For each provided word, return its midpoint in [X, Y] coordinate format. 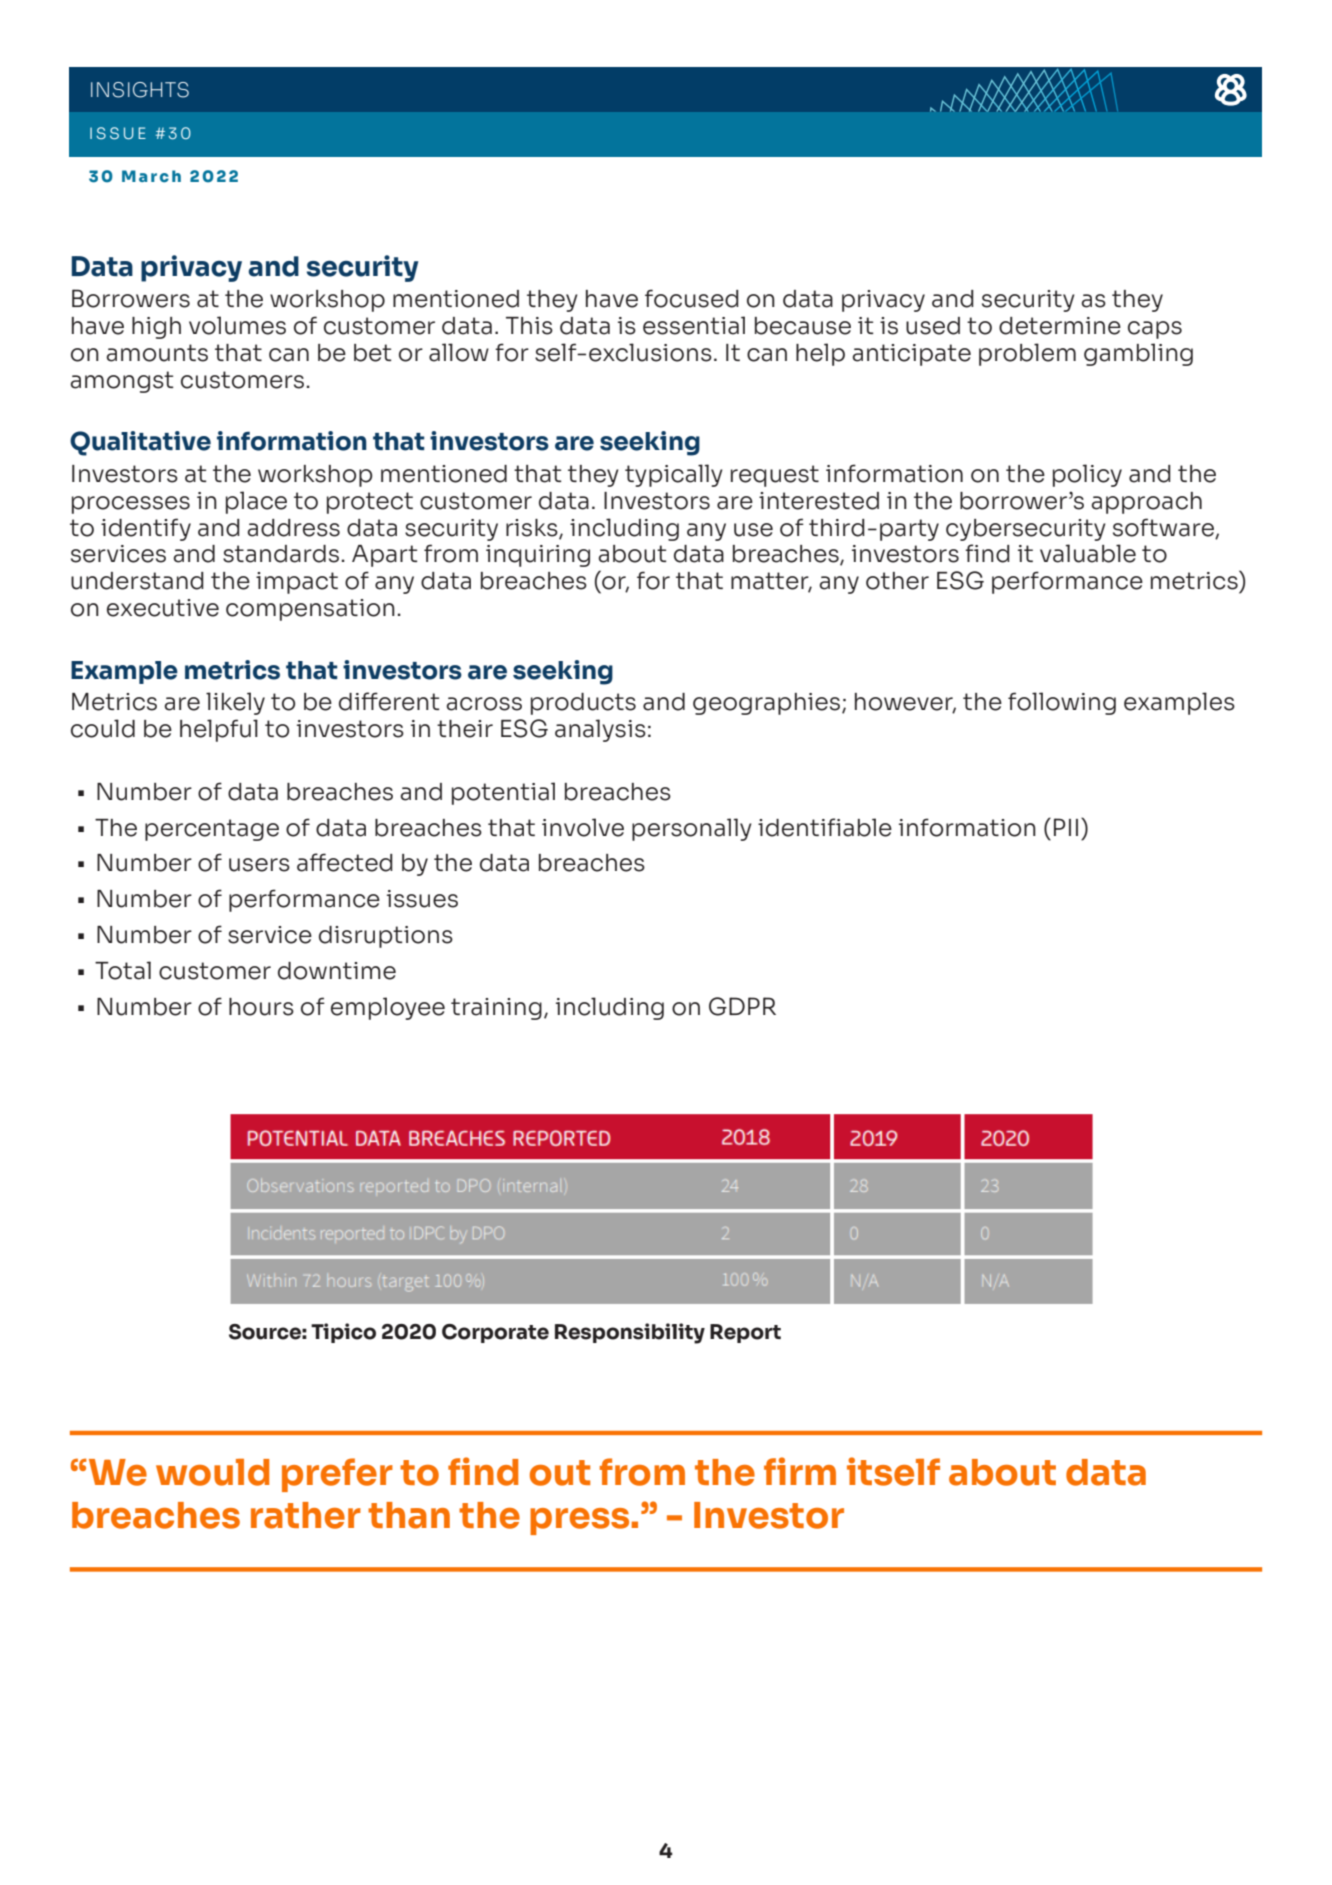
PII [1066, 827]
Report [745, 1333]
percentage [212, 830]
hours [261, 1007]
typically [674, 475]
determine [1060, 326]
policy [1087, 475]
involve [583, 827]
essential [694, 325]
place [256, 502]
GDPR [742, 1006]
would [212, 1472]
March [151, 176]
